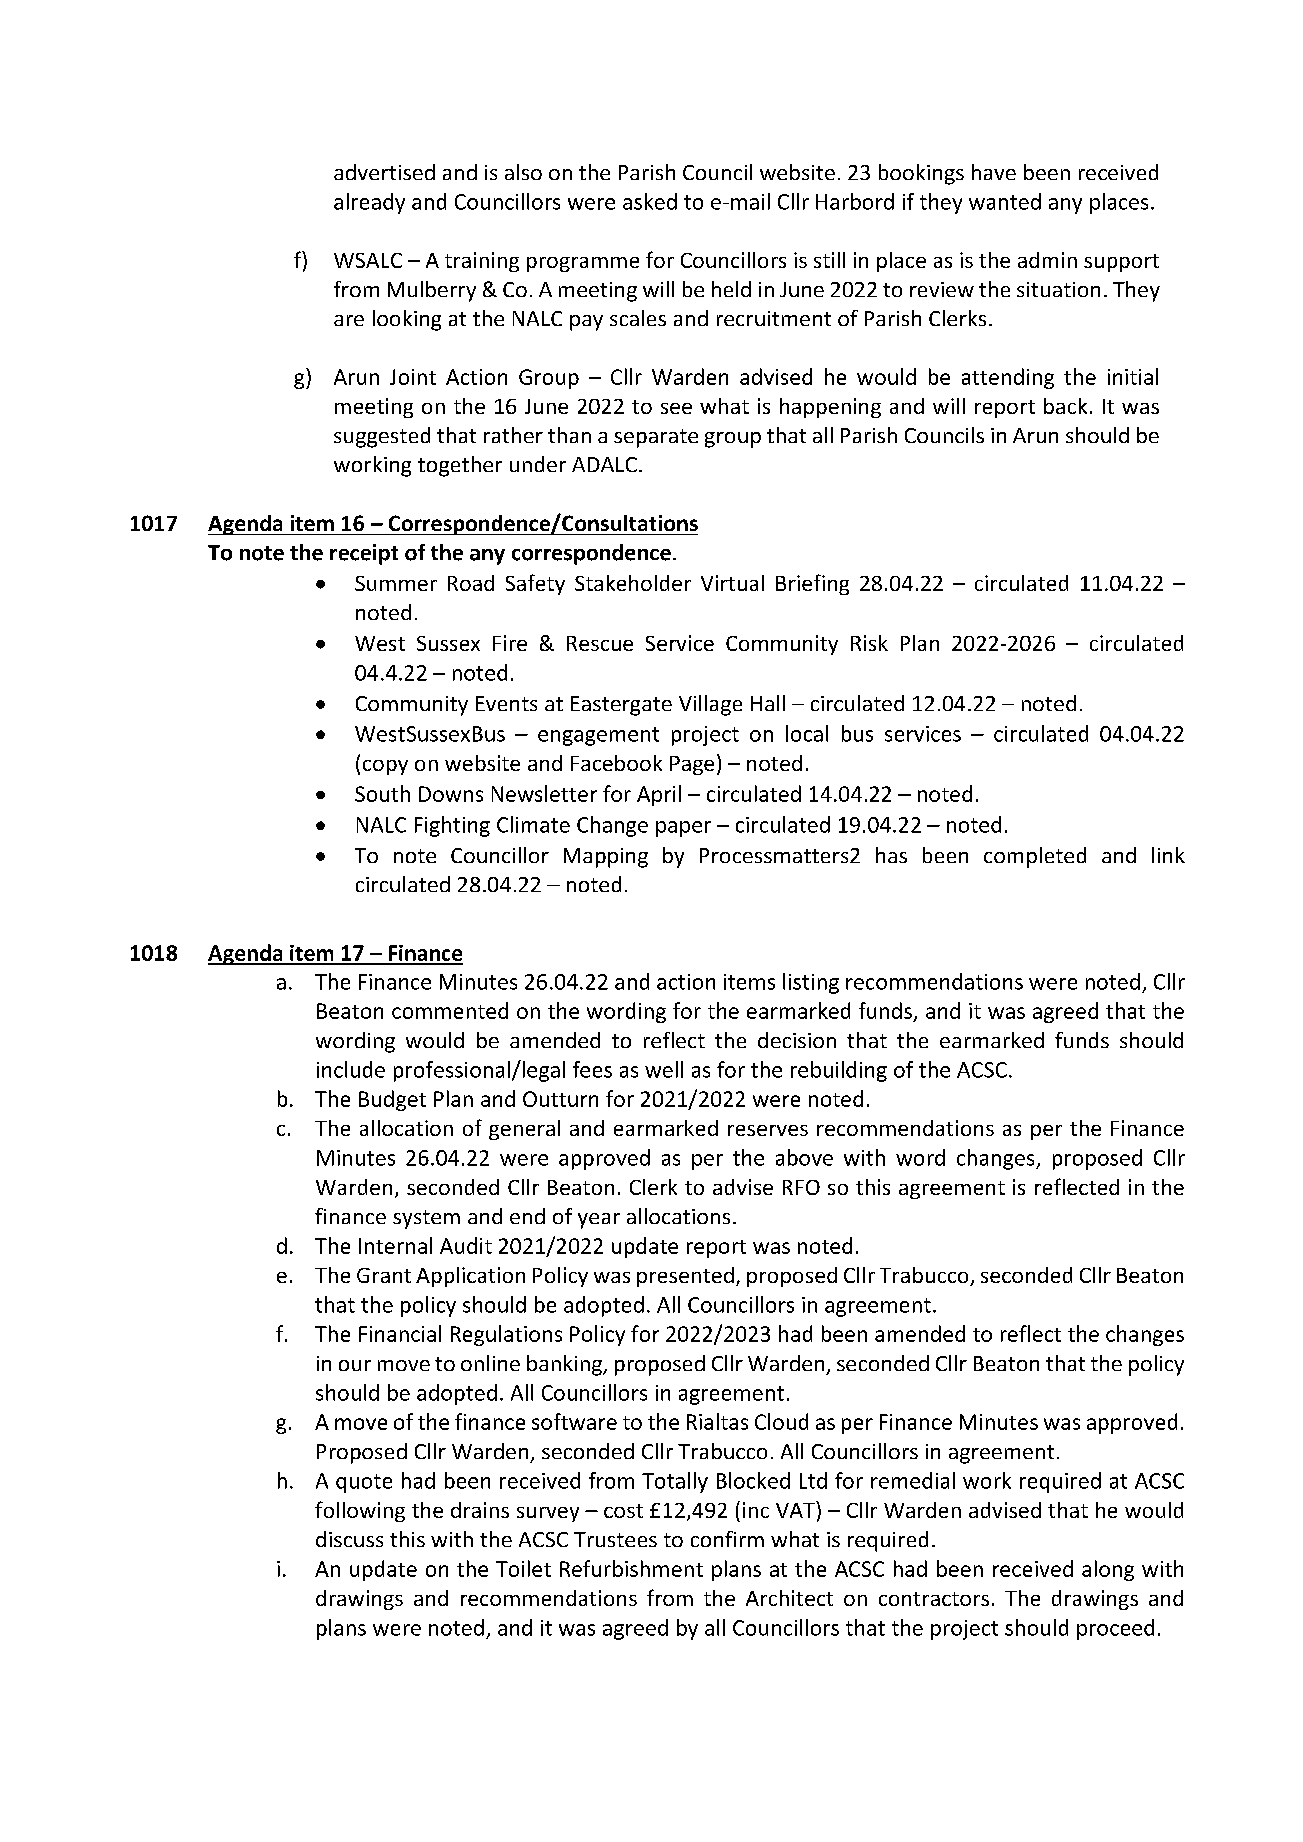 The height and width of the screenshot is (1842, 1303). I want to click on Risk, so click(869, 643).
